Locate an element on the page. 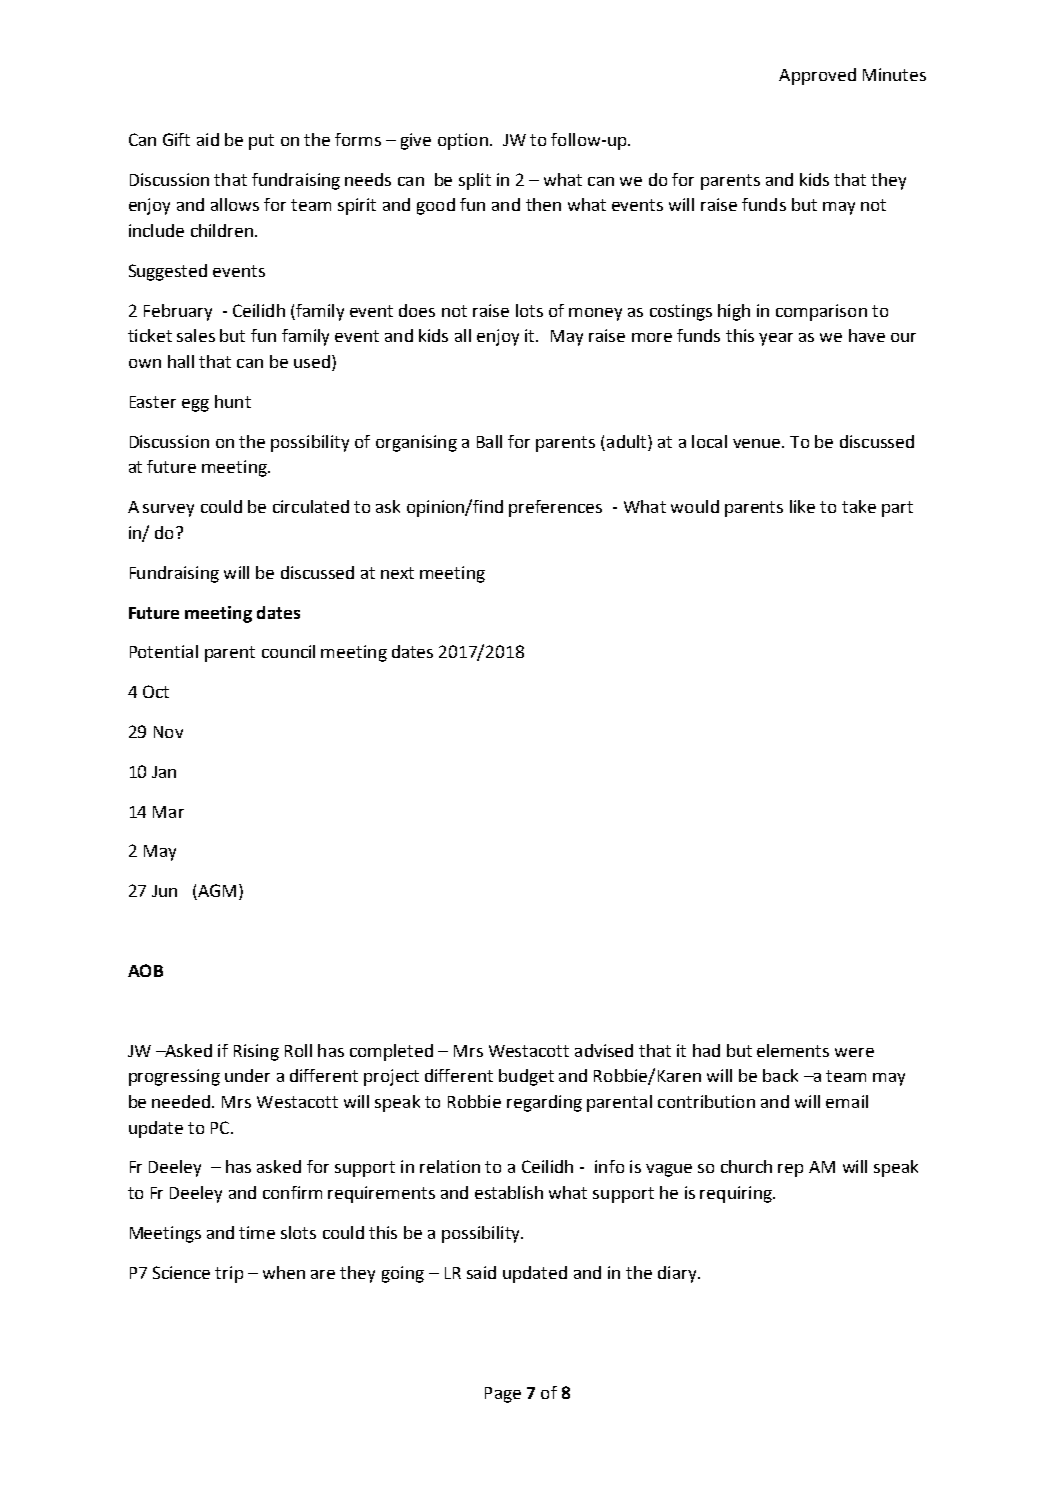 This page has height=1491, width=1054. trip is located at coordinates (229, 1274).
